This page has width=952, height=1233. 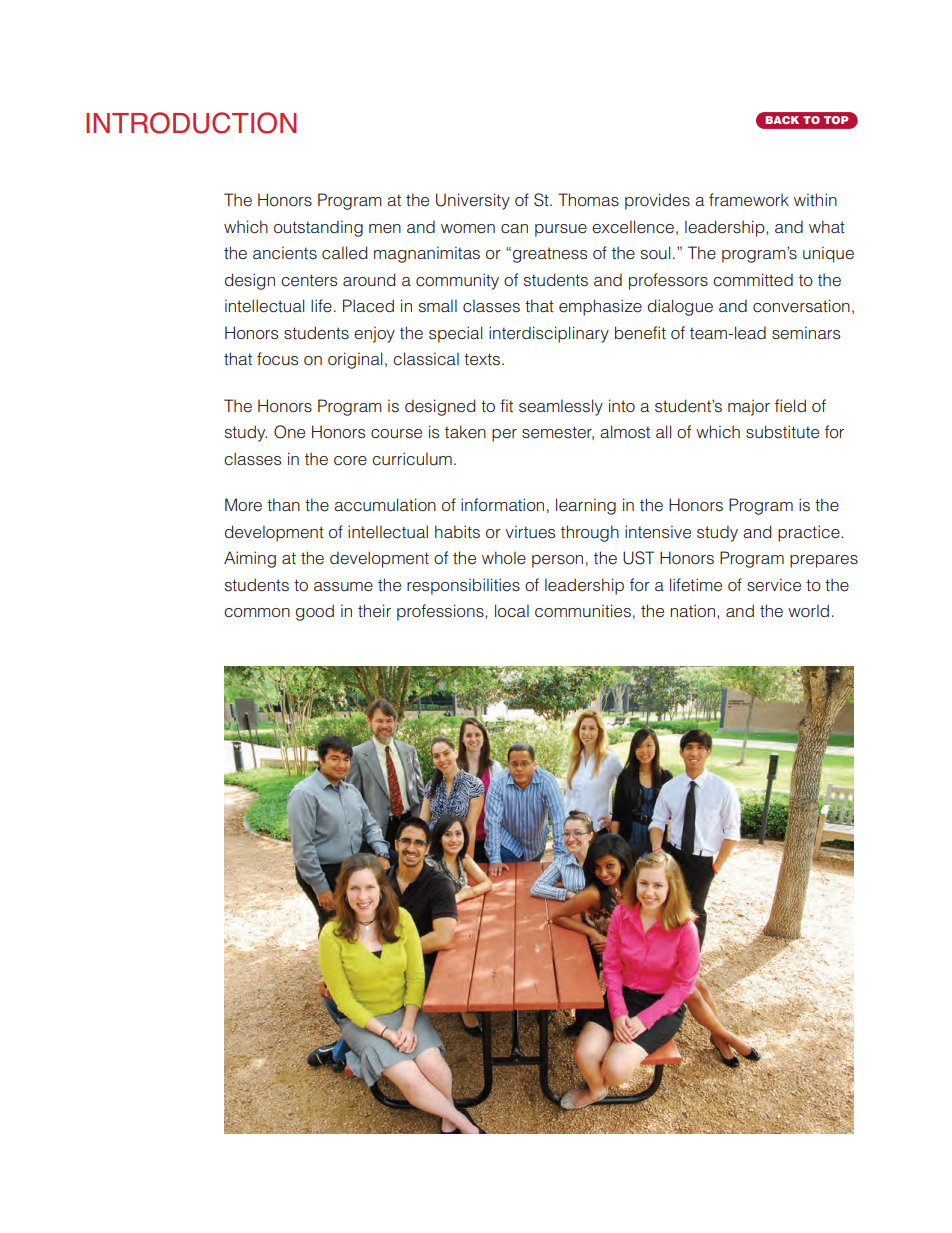 I want to click on substitute, so click(x=782, y=432).
